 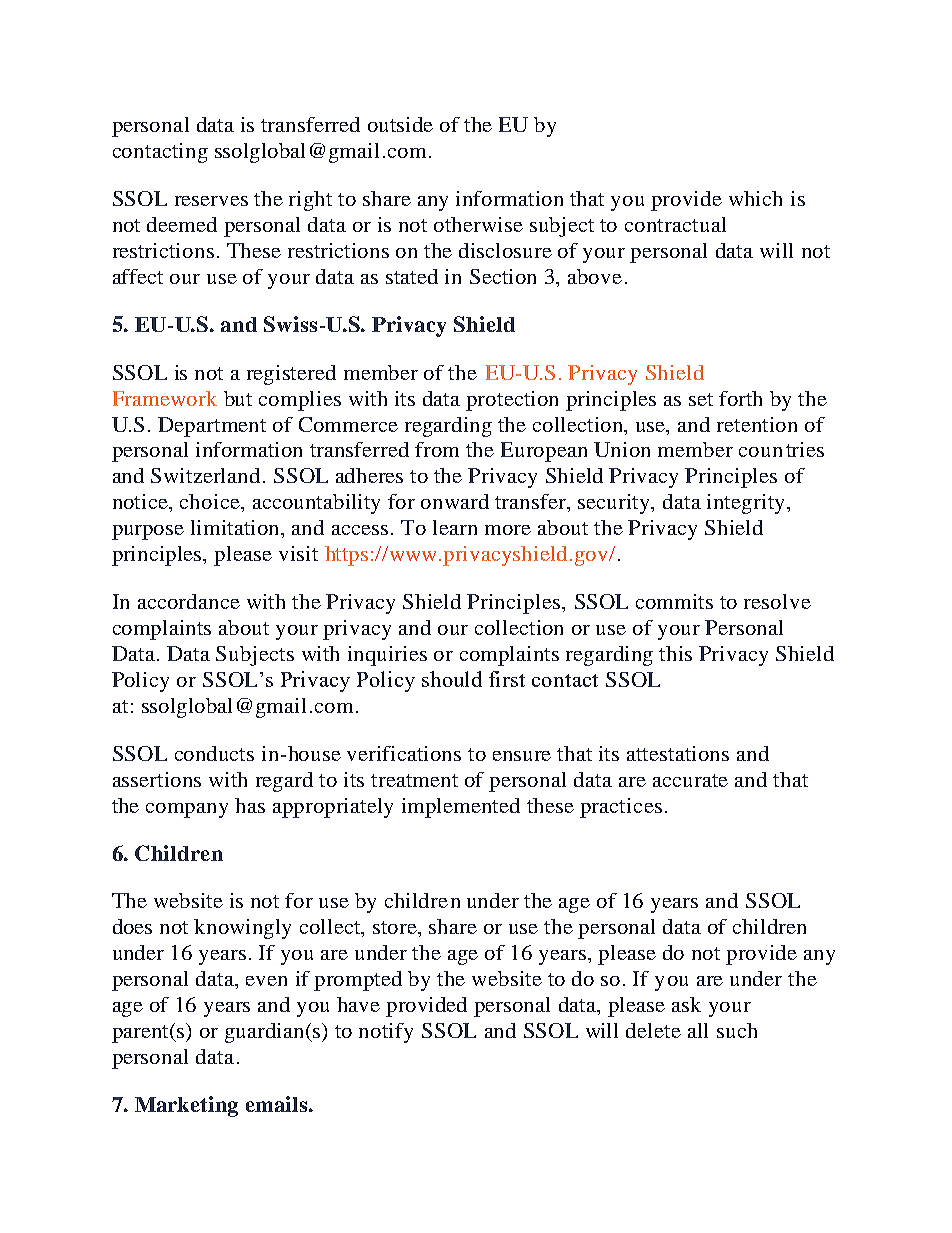 I want to click on learn, so click(x=455, y=527).
